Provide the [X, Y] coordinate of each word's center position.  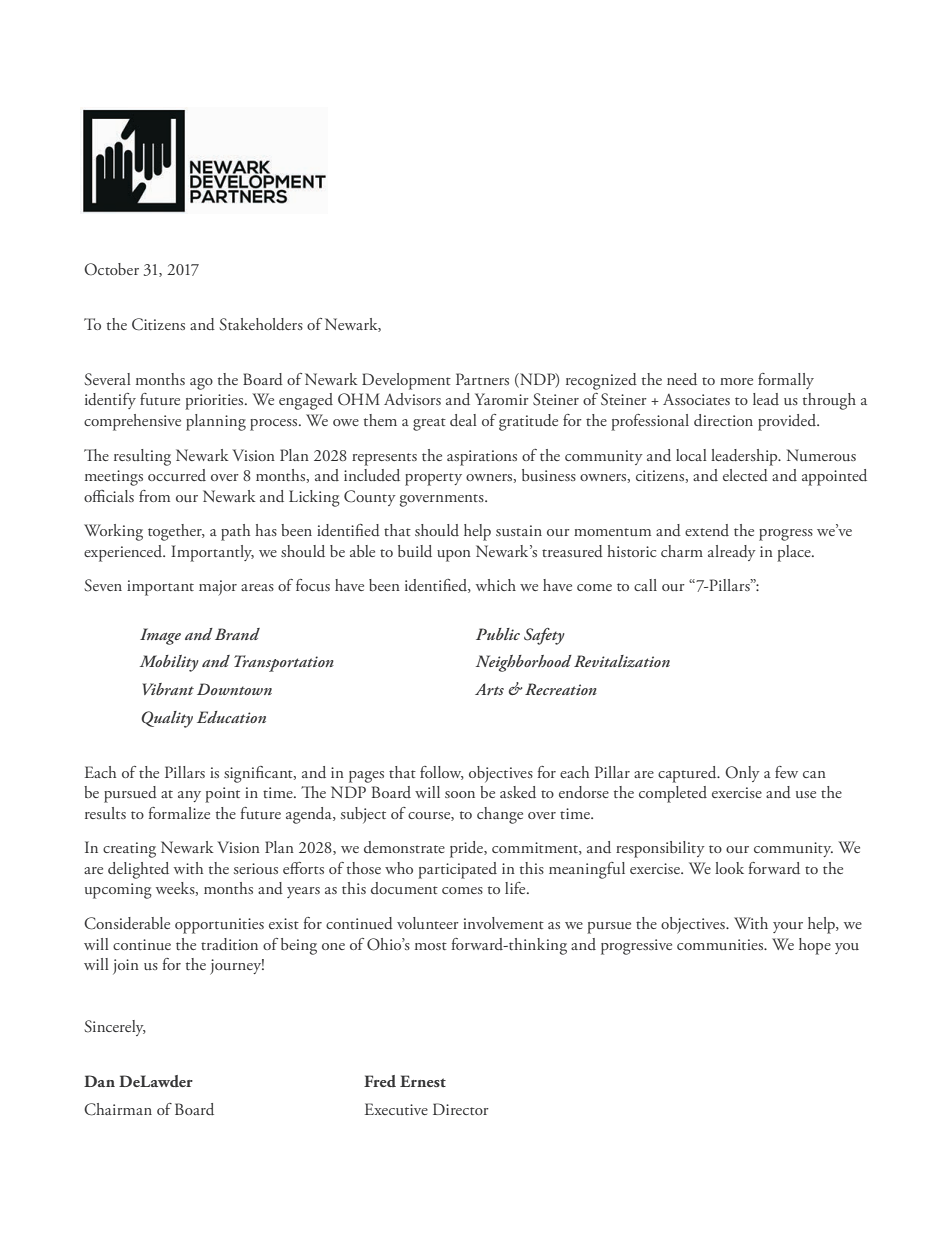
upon [454, 556]
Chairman [118, 1109]
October [111, 269]
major [218, 587]
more [736, 381]
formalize [179, 813]
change [500, 815]
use [806, 794]
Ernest [423, 1081]
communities [721, 944]
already [732, 553]
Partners [482, 379]
